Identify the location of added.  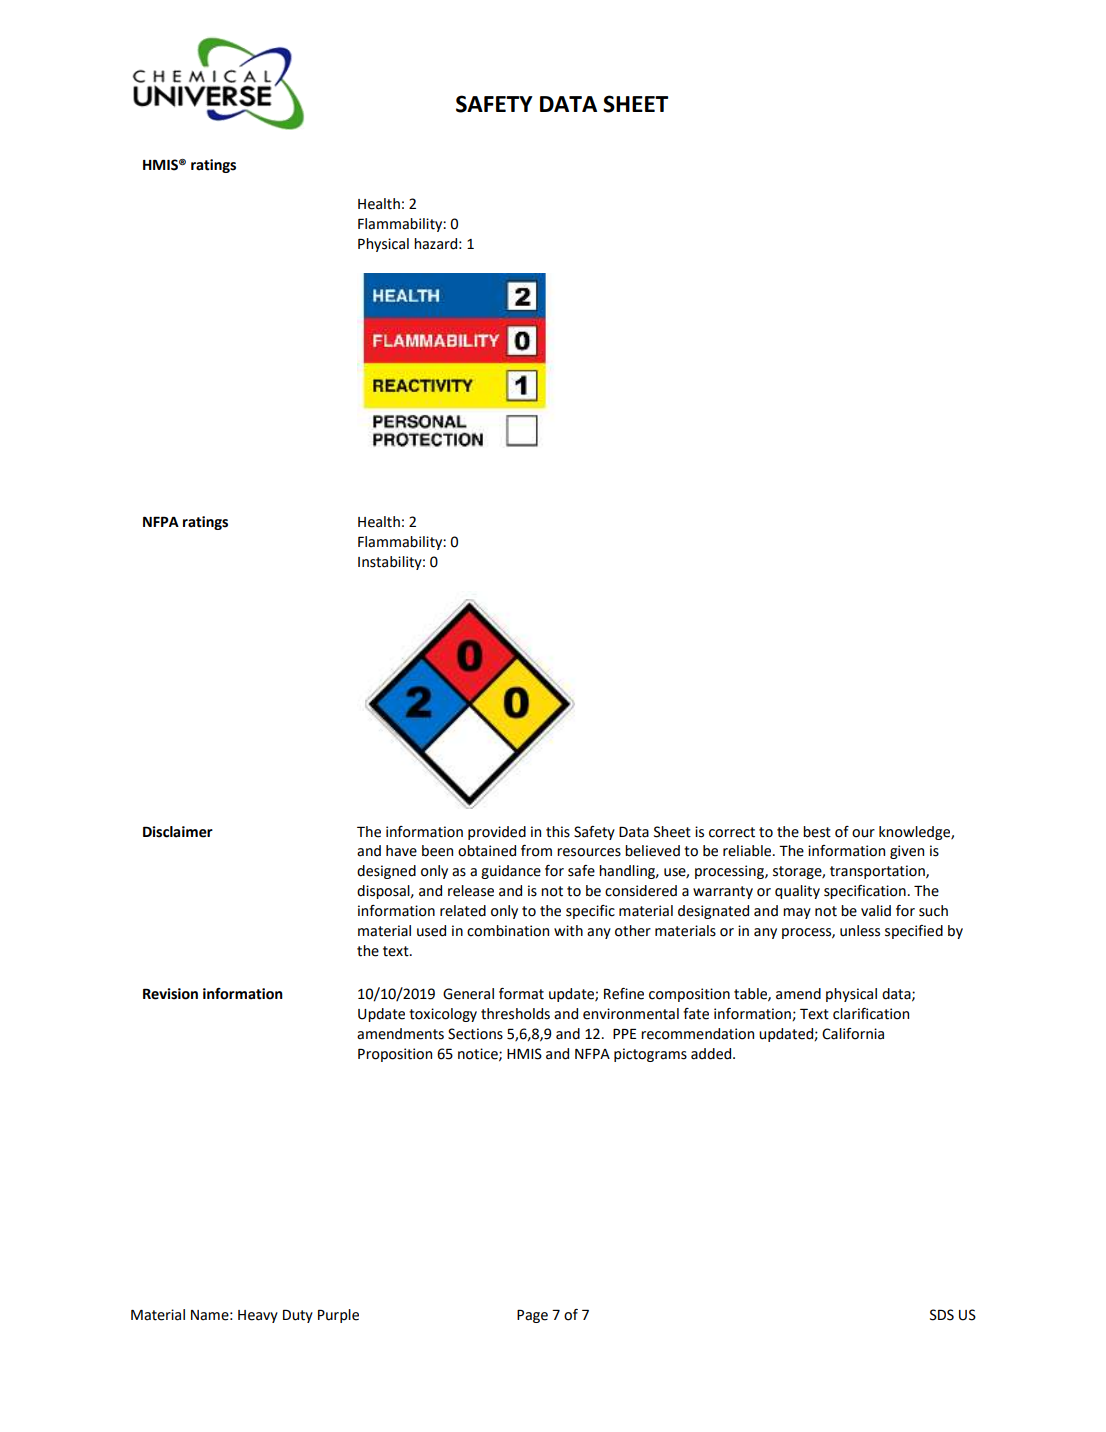
(712, 1054).
